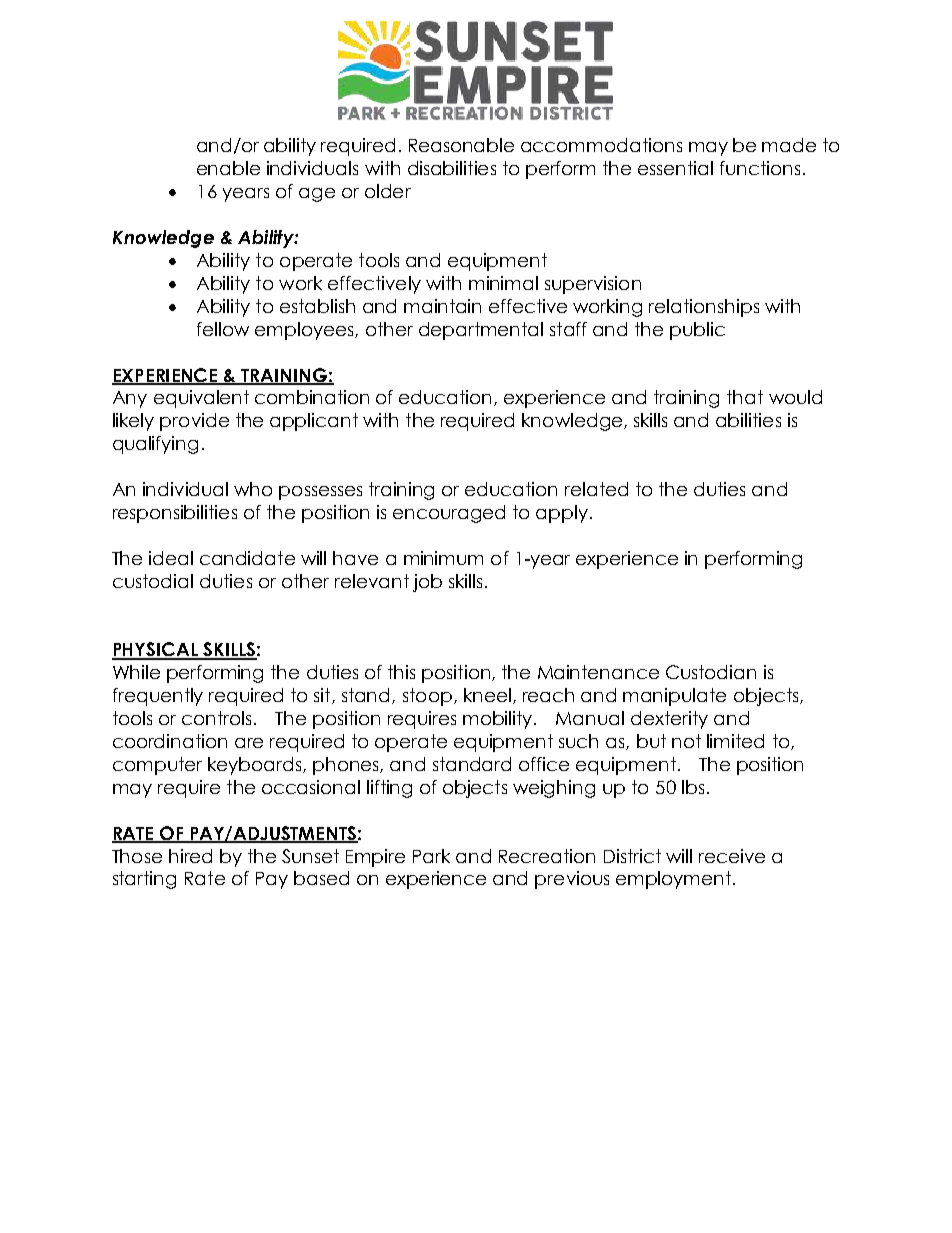 Image resolution: width=952 pixels, height=1233 pixels. Describe the element at coordinates (711, 672) in the document. I see `Custodian` at that location.
